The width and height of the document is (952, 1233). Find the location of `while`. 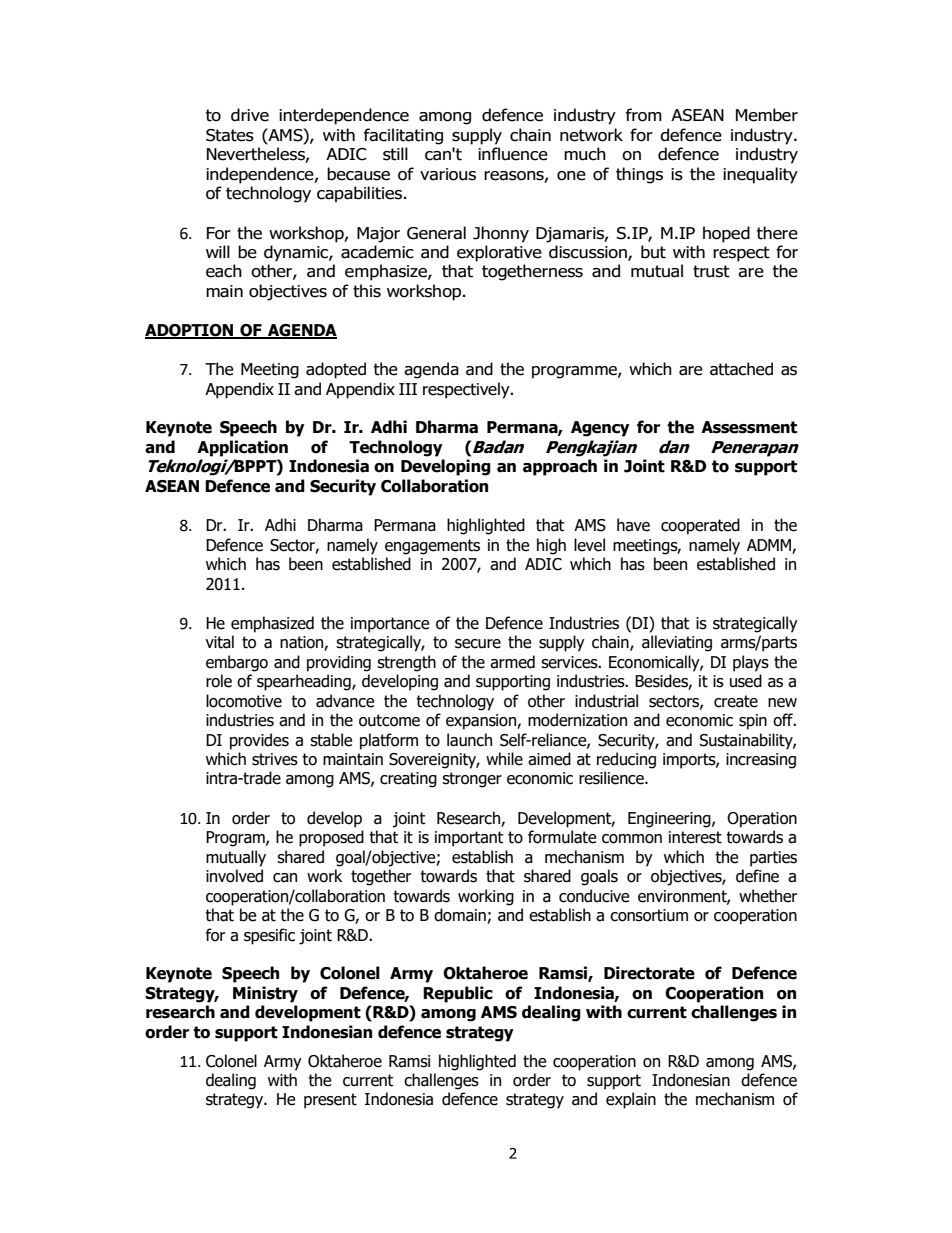

while is located at coordinates (504, 759).
